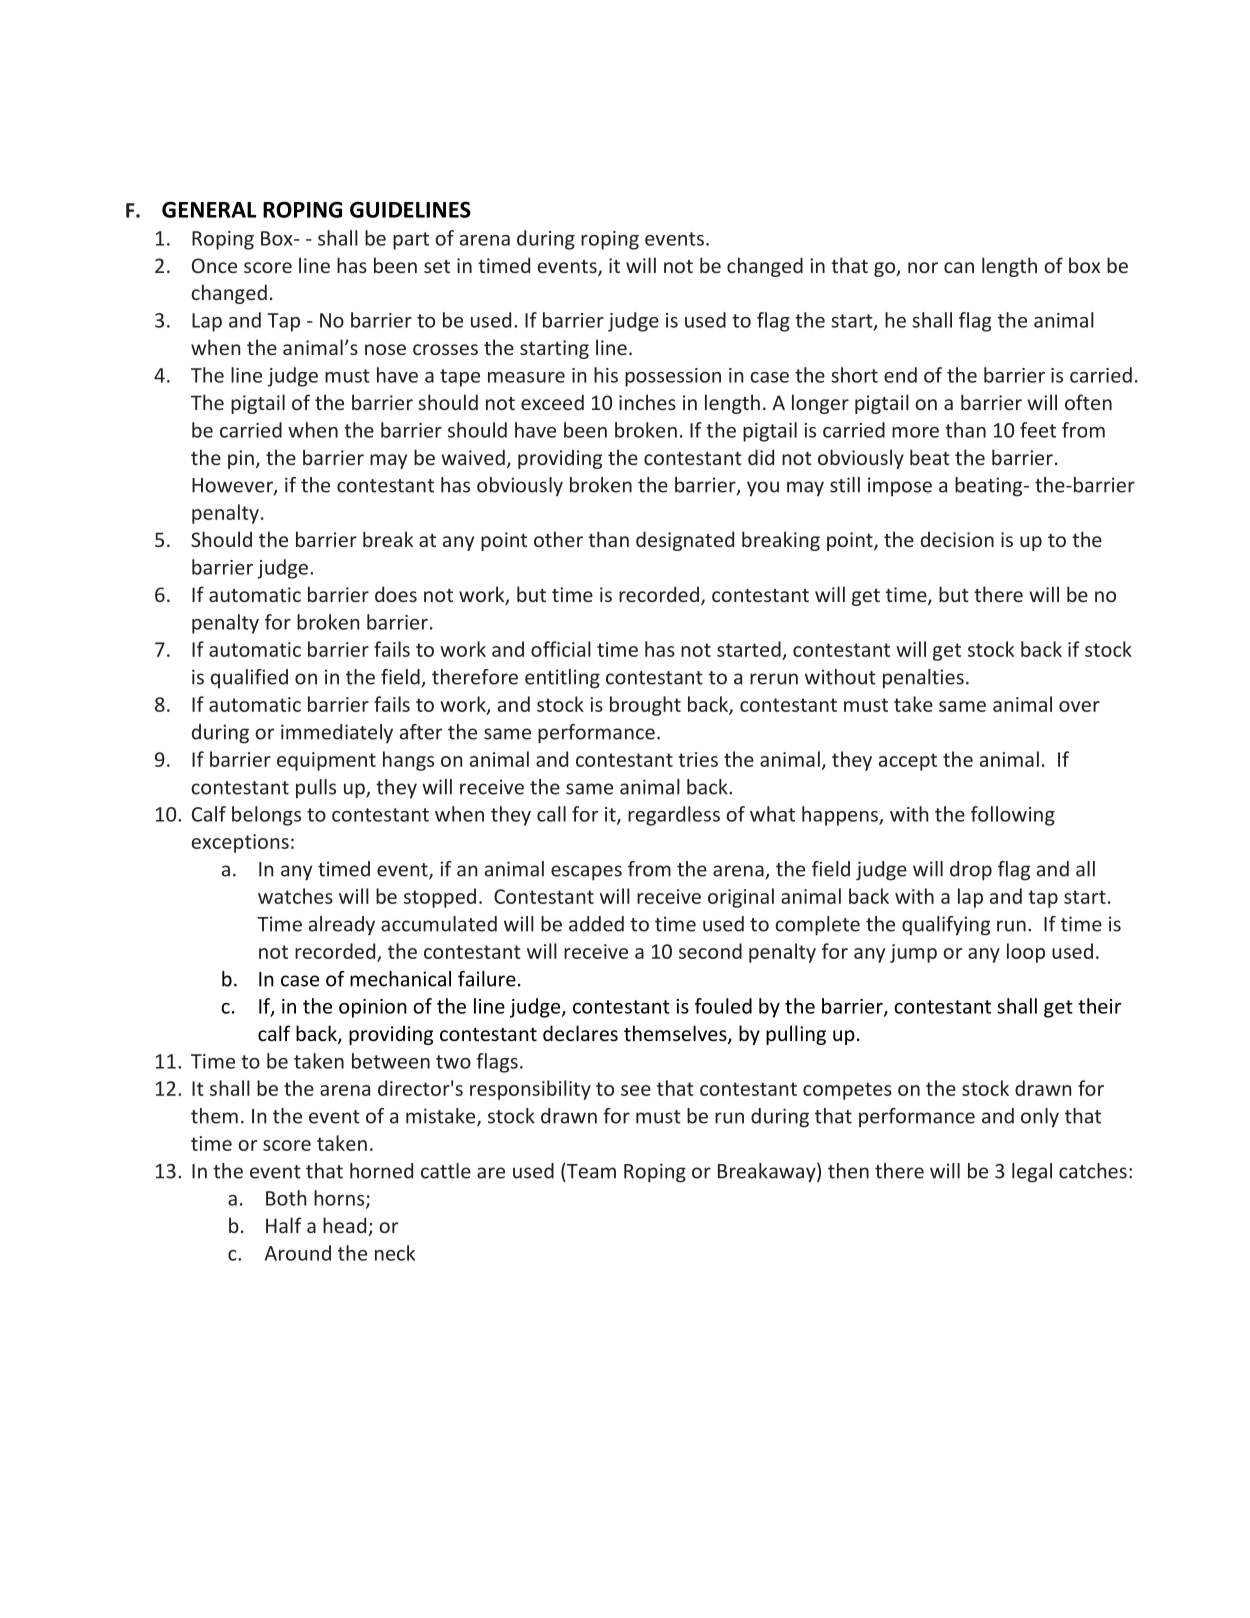  What do you see at coordinates (473, 457) in the page?
I see `waived` at bounding box center [473, 457].
